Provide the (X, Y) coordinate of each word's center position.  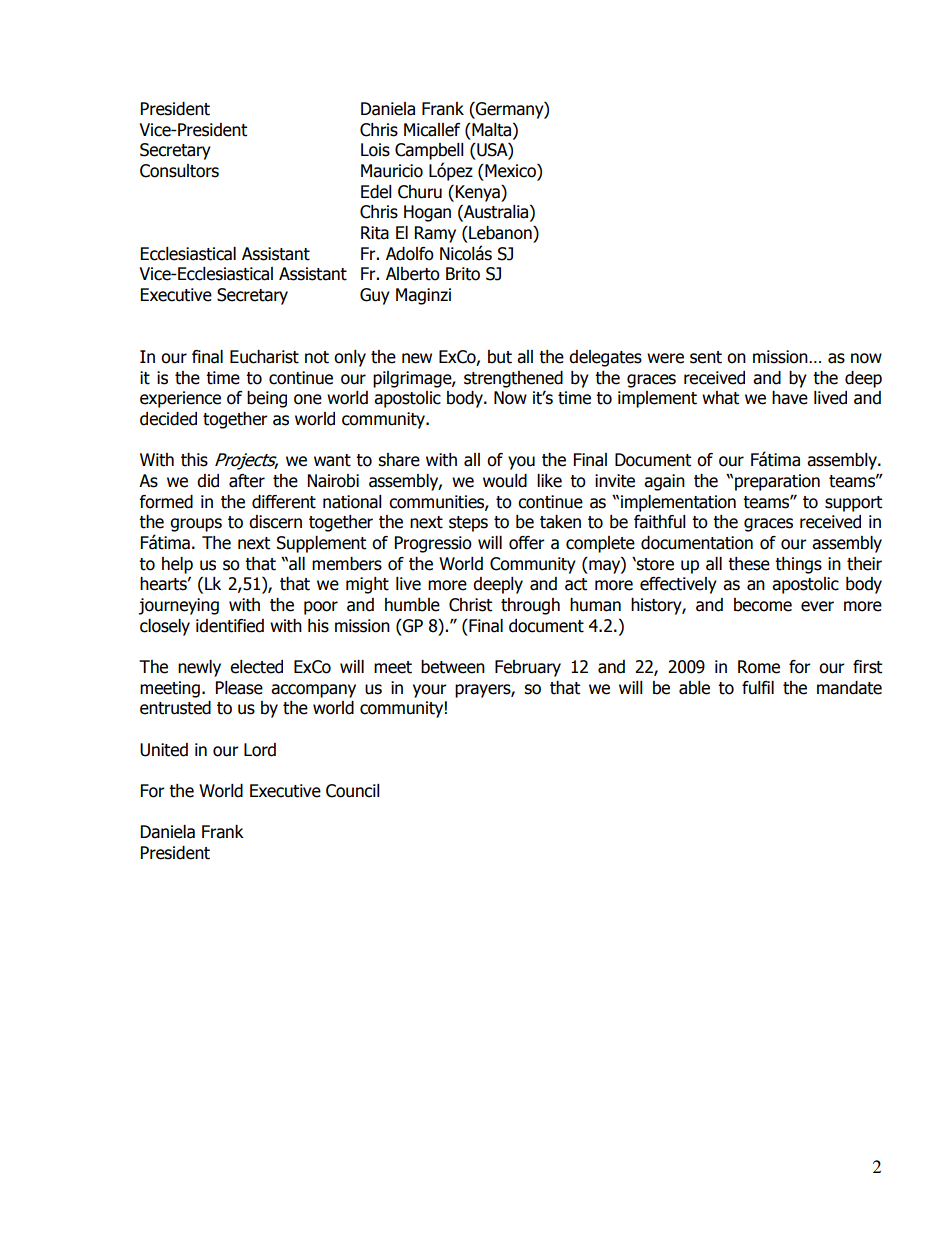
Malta (492, 130)
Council (353, 791)
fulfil (758, 688)
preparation (777, 482)
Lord (260, 750)
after (247, 481)
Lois (375, 150)
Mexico (510, 172)
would (505, 481)
